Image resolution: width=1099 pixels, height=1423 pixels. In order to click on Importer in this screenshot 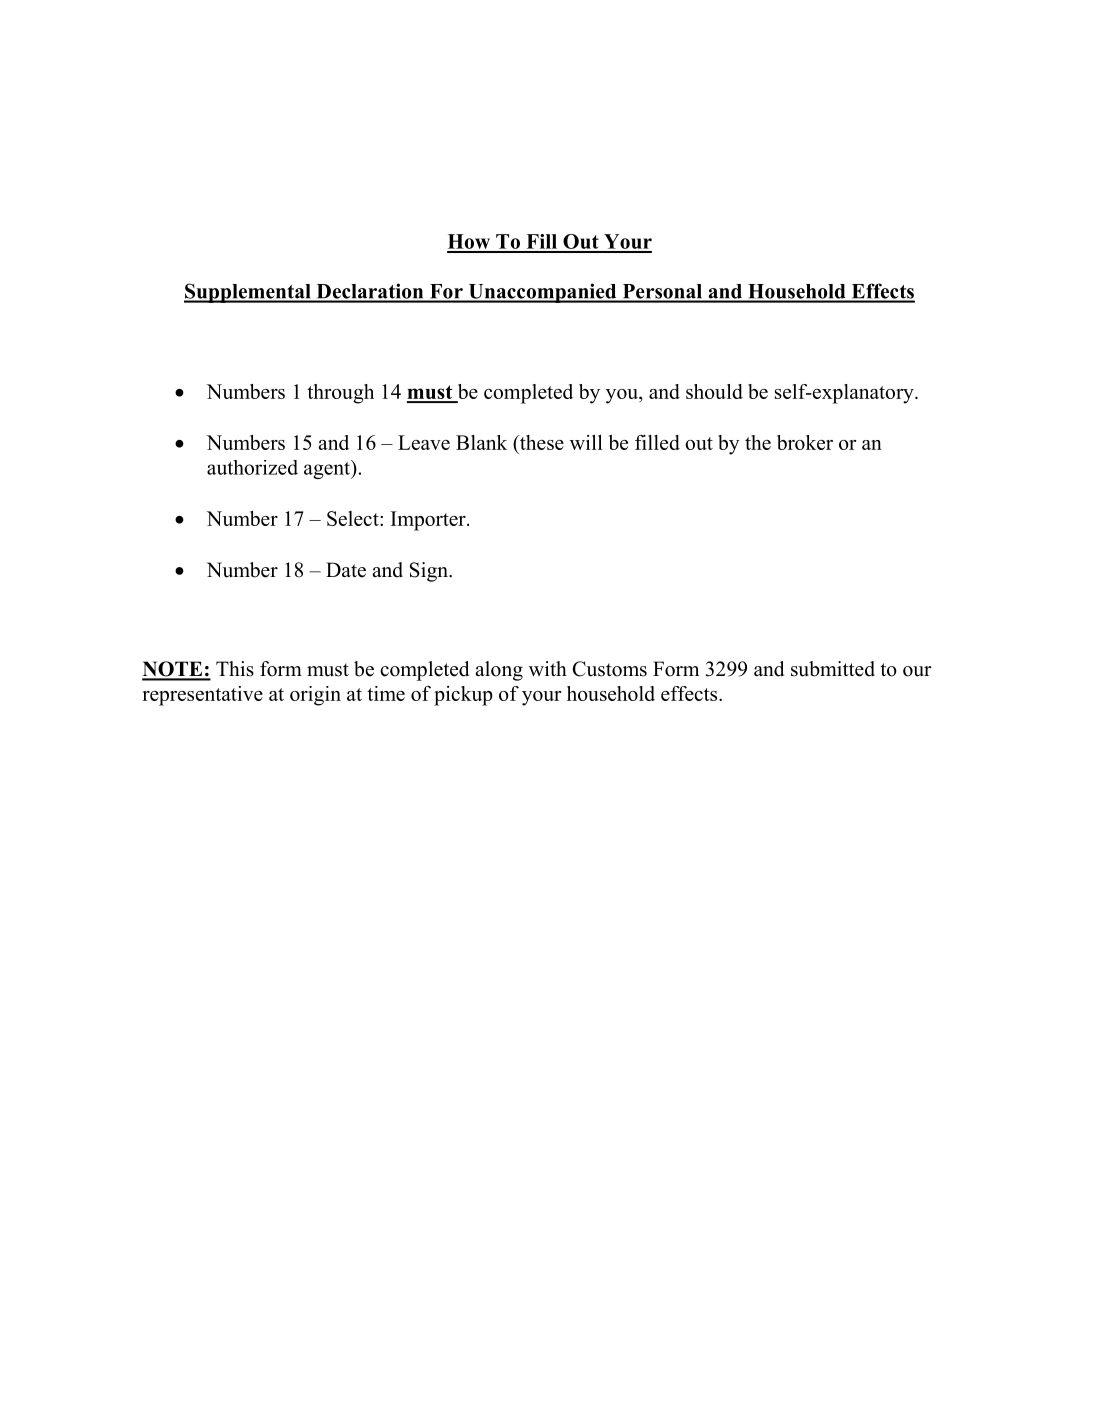, I will do `click(429, 521)`.
